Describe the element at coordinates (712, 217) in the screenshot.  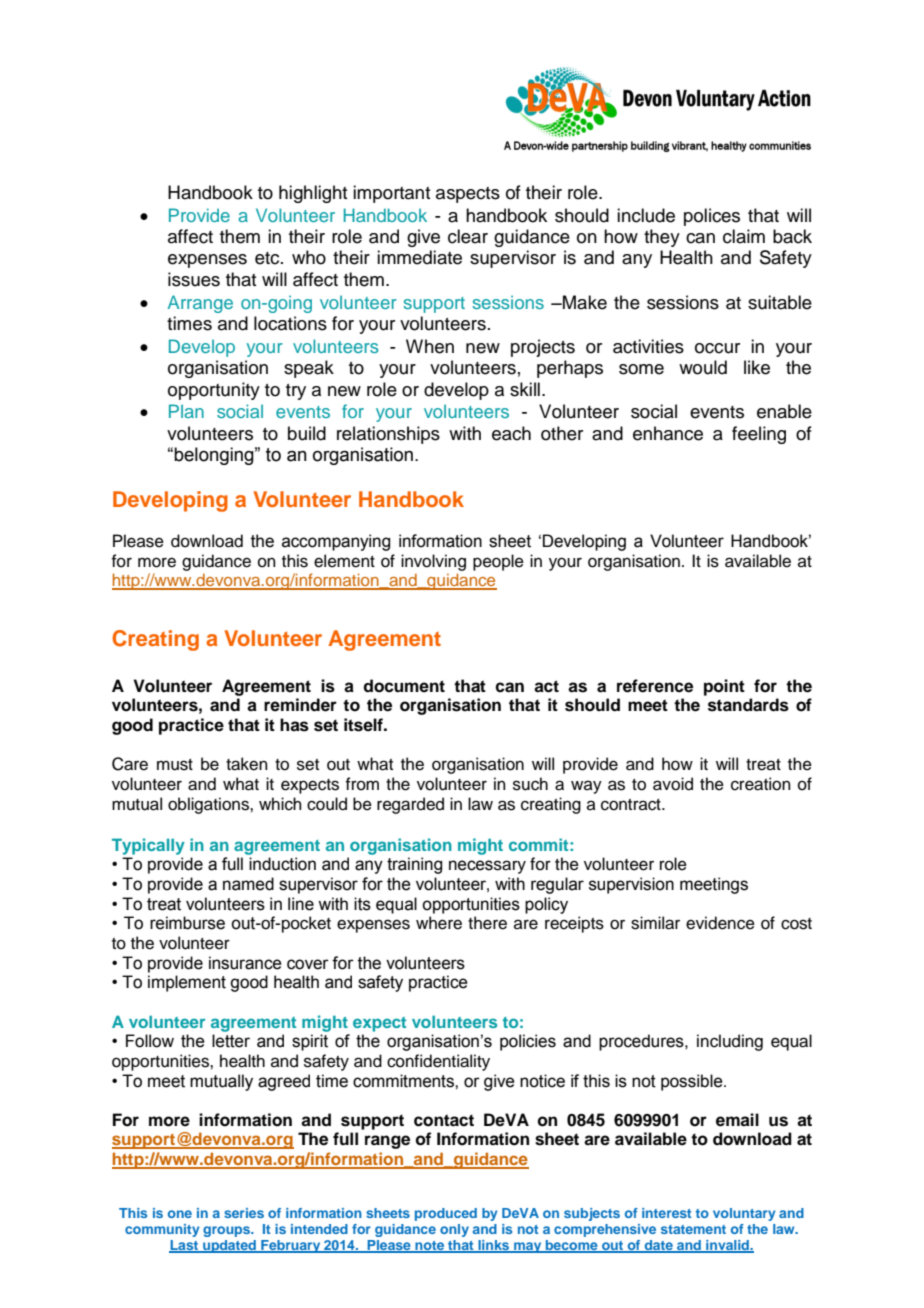
I see `polices` at that location.
